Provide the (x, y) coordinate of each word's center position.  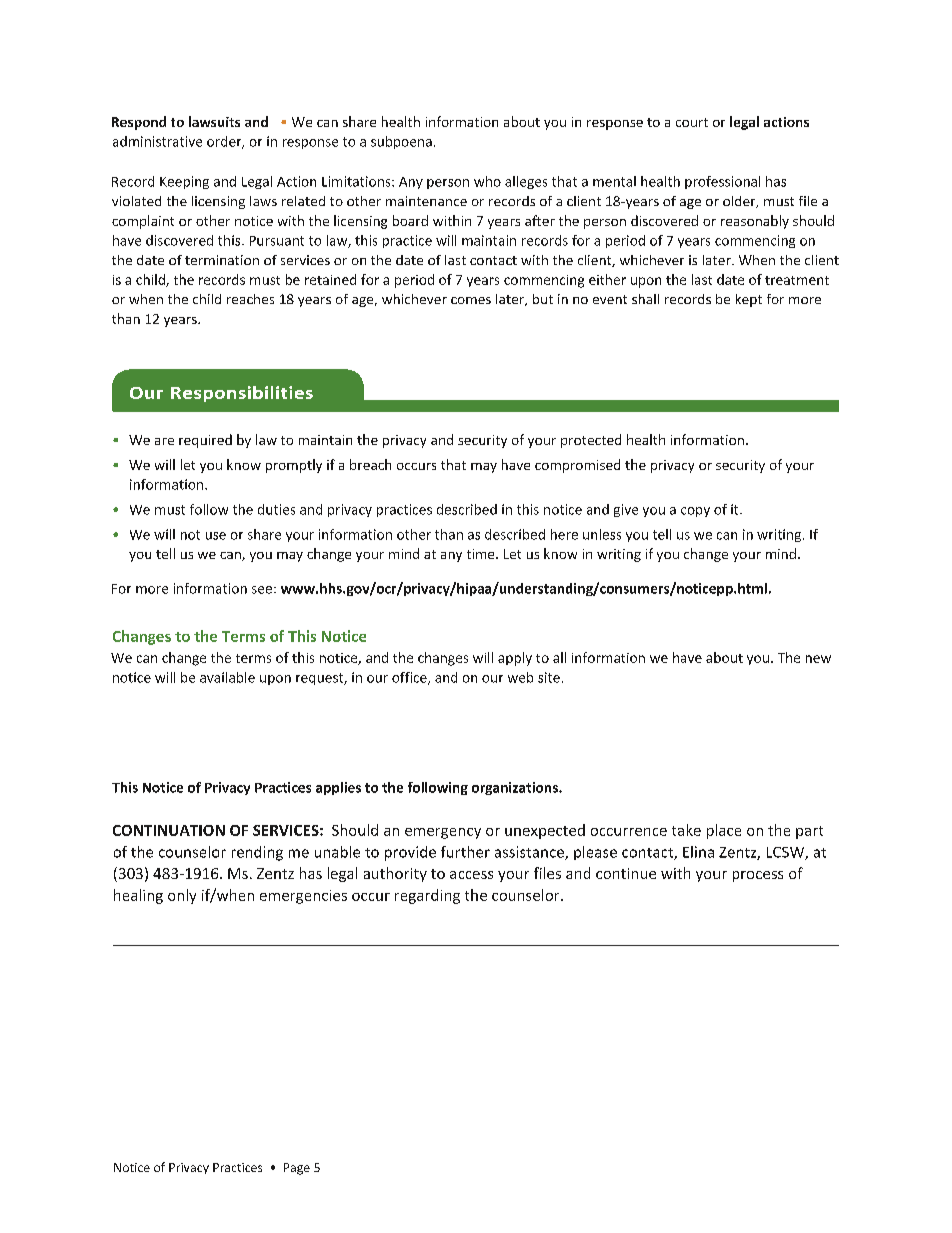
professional (722, 182)
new (818, 659)
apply (515, 659)
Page (297, 1169)
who (487, 181)
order (225, 142)
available (227, 677)
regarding (427, 896)
